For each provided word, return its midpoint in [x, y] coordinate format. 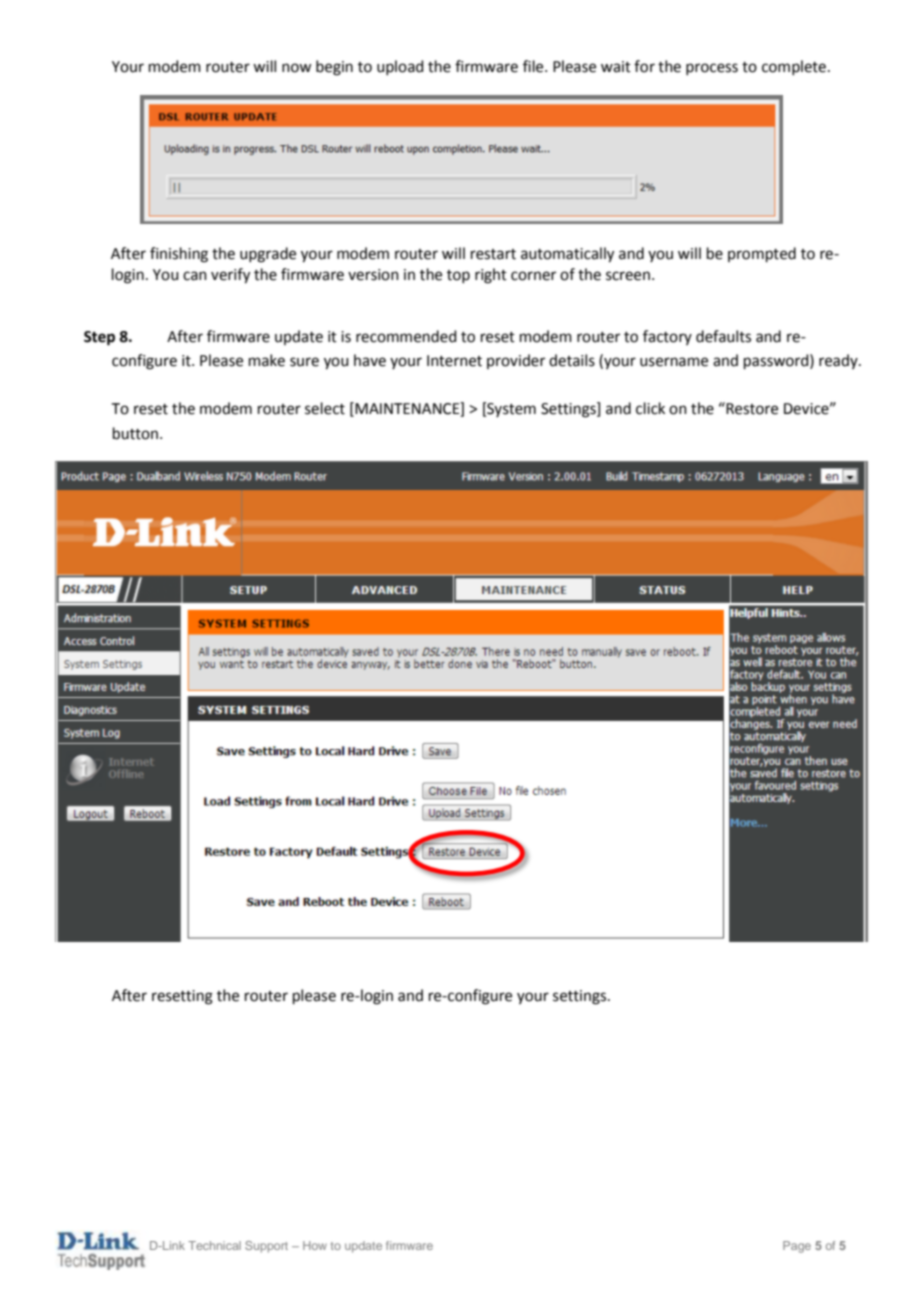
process [712, 69]
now [296, 68]
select [325, 408]
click [650, 408]
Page [797, 1247]
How [315, 1245]
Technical [214, 1245]
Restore [751, 408]
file [534, 66]
